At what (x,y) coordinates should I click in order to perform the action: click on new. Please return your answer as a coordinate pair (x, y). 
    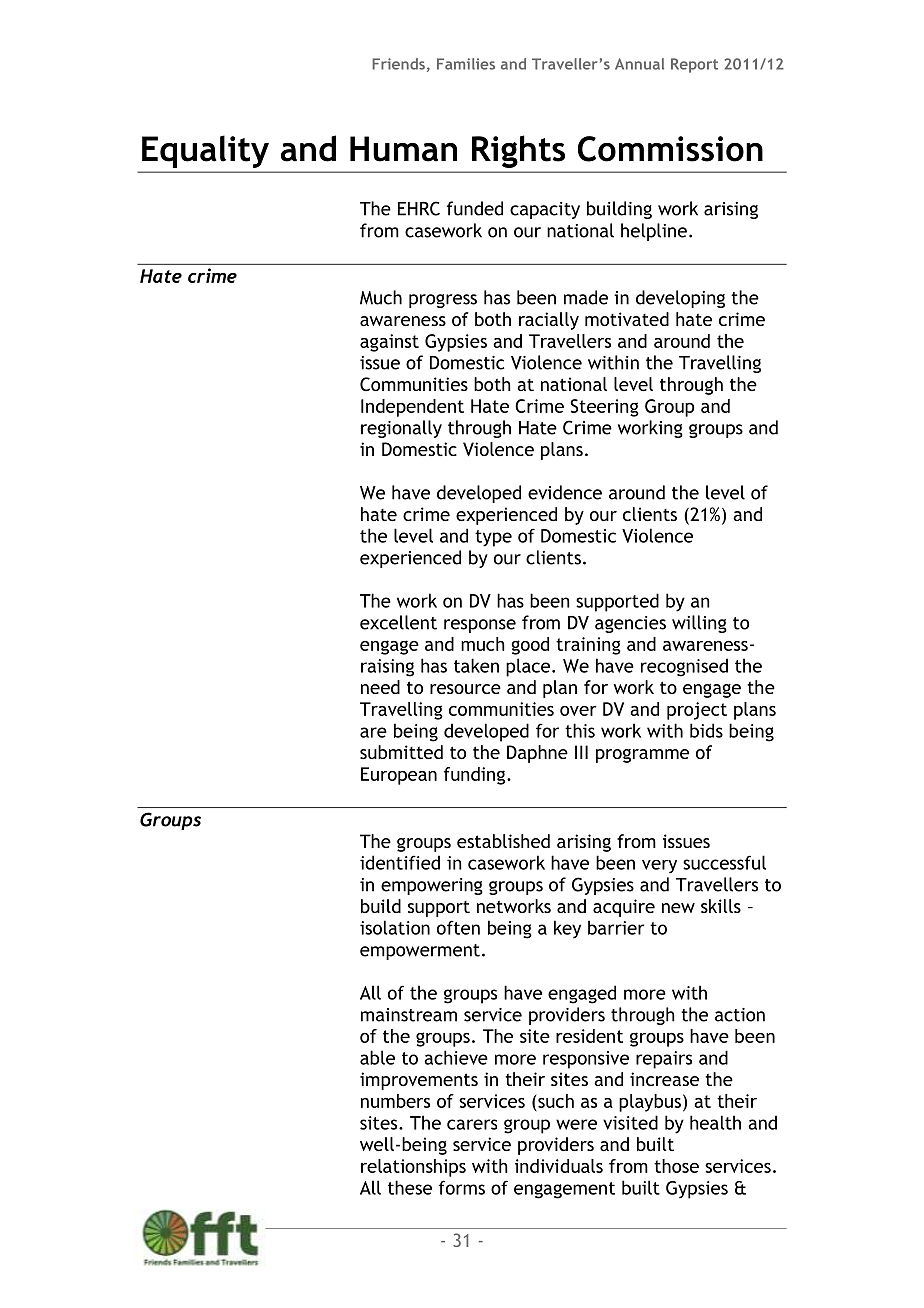
    Looking at the image, I should click on (678, 908).
